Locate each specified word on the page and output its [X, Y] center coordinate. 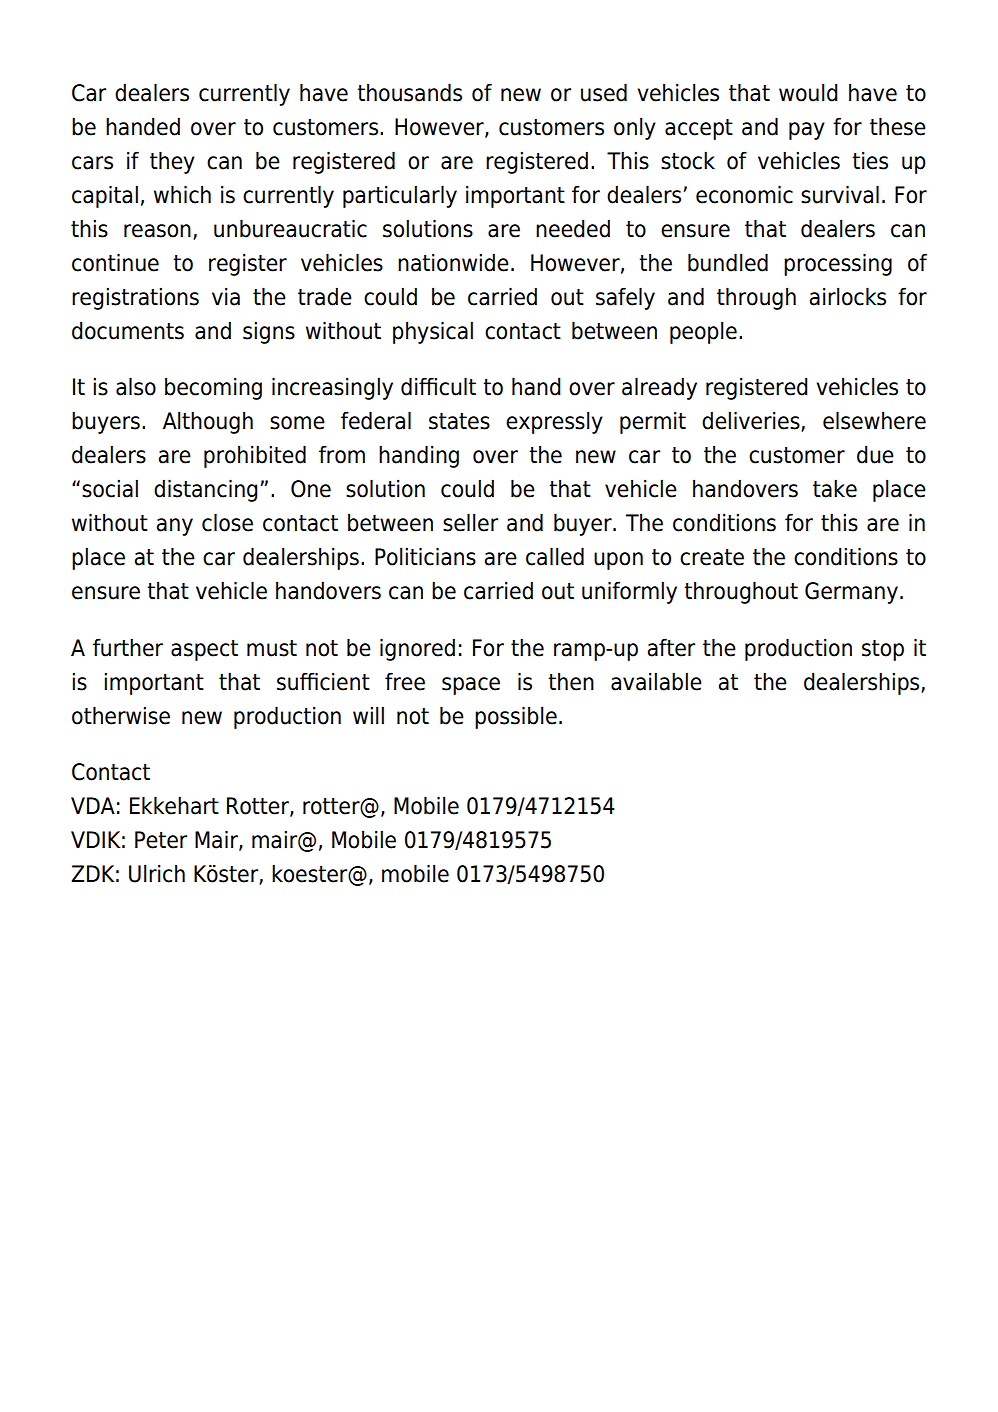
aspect [204, 650]
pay [807, 131]
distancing [206, 490]
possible [516, 717]
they [172, 162]
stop [883, 650]
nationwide [453, 262]
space [471, 686]
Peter [161, 840]
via [226, 296]
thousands [409, 92]
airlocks [847, 296]
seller [470, 522]
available [656, 681]
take [835, 488]
